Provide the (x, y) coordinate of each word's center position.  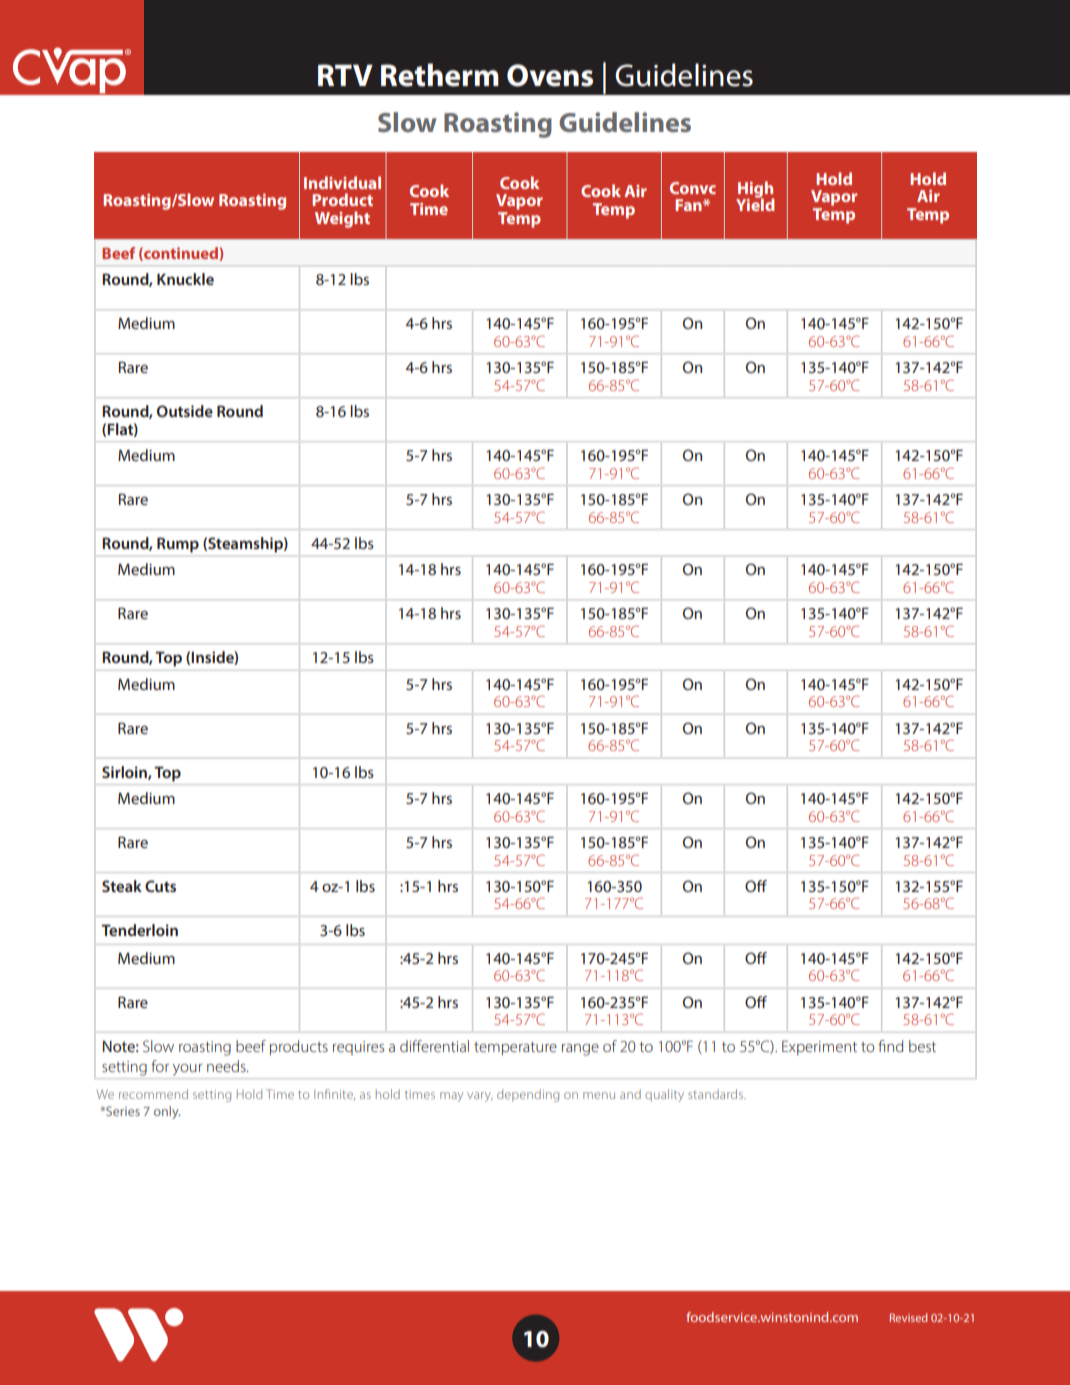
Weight (342, 219)
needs (227, 1066)
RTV (345, 75)
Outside (185, 411)
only (167, 1112)
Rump (178, 545)
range (580, 1050)
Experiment (819, 1047)
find (890, 1046)
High (755, 190)
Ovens (550, 75)
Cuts (160, 886)
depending (528, 1095)
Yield (755, 203)
